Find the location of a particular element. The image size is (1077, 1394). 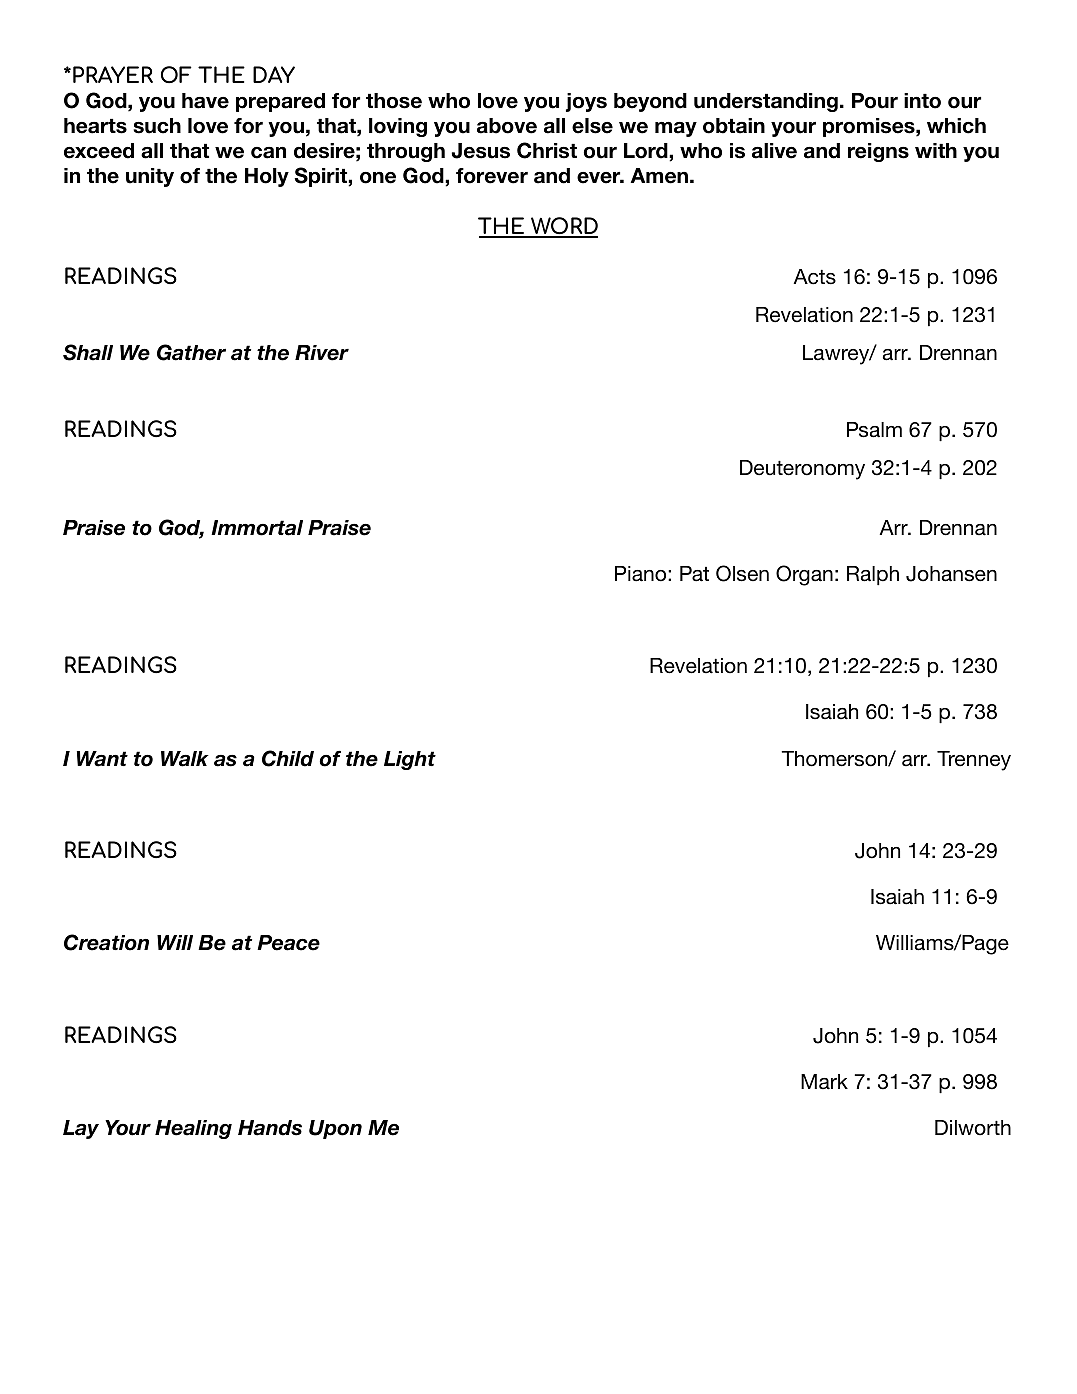

Gather is located at coordinates (191, 352).
